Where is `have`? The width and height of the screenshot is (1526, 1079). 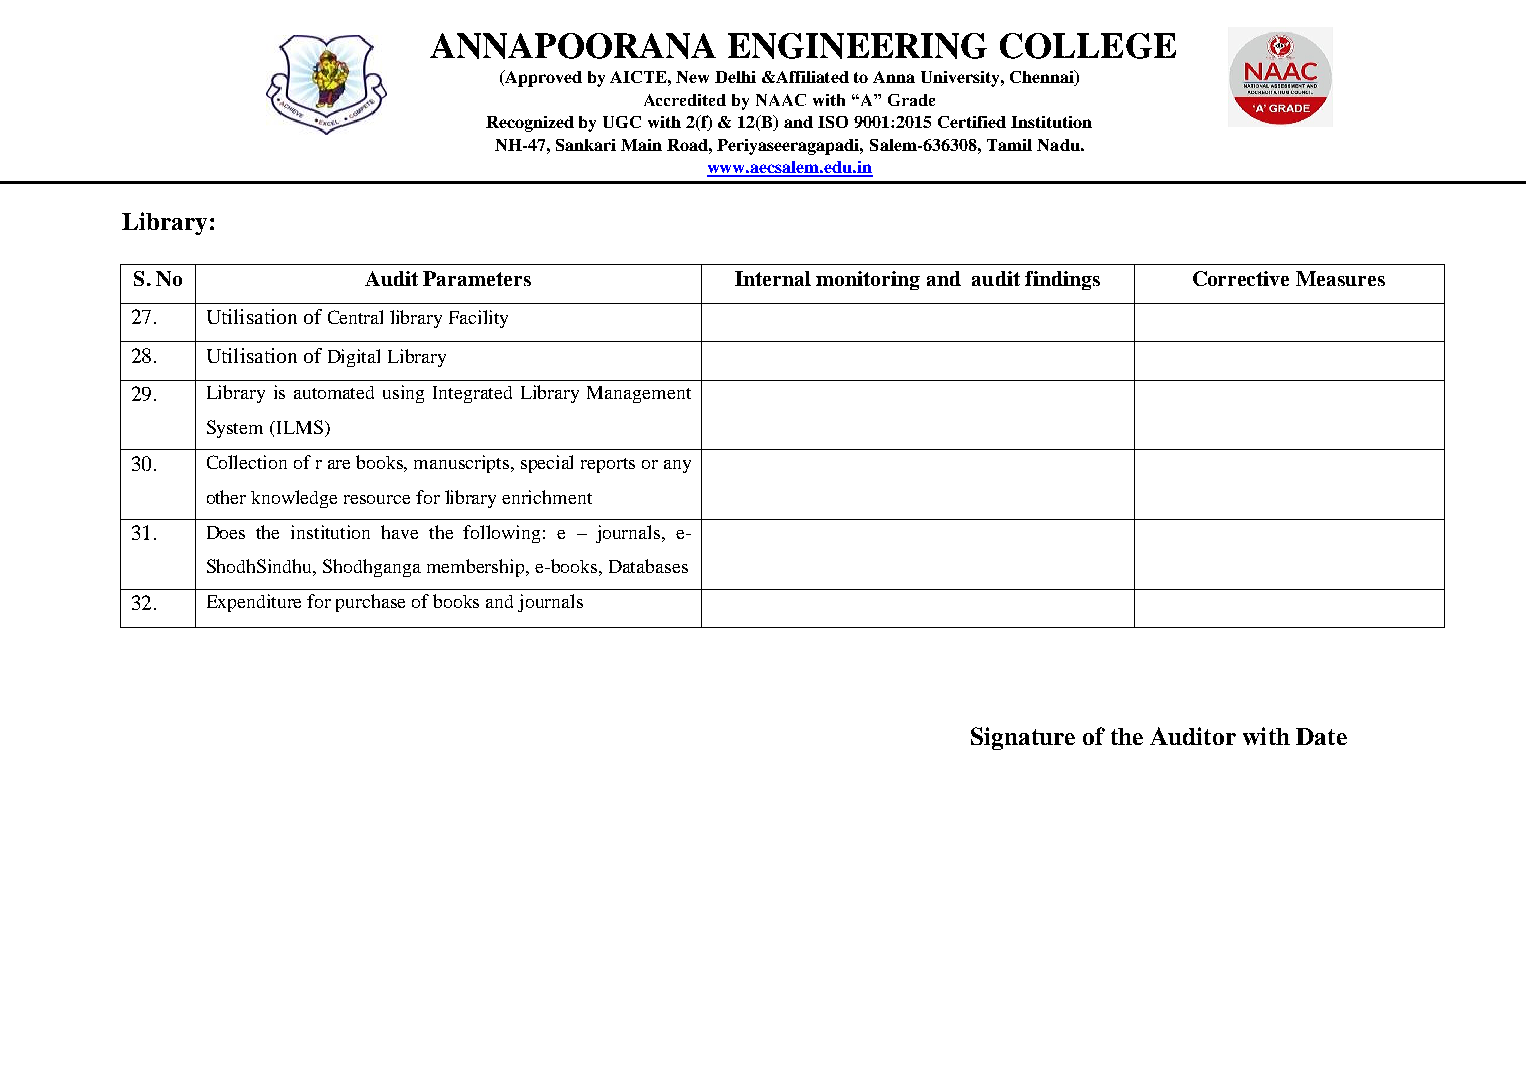
have is located at coordinates (399, 532).
